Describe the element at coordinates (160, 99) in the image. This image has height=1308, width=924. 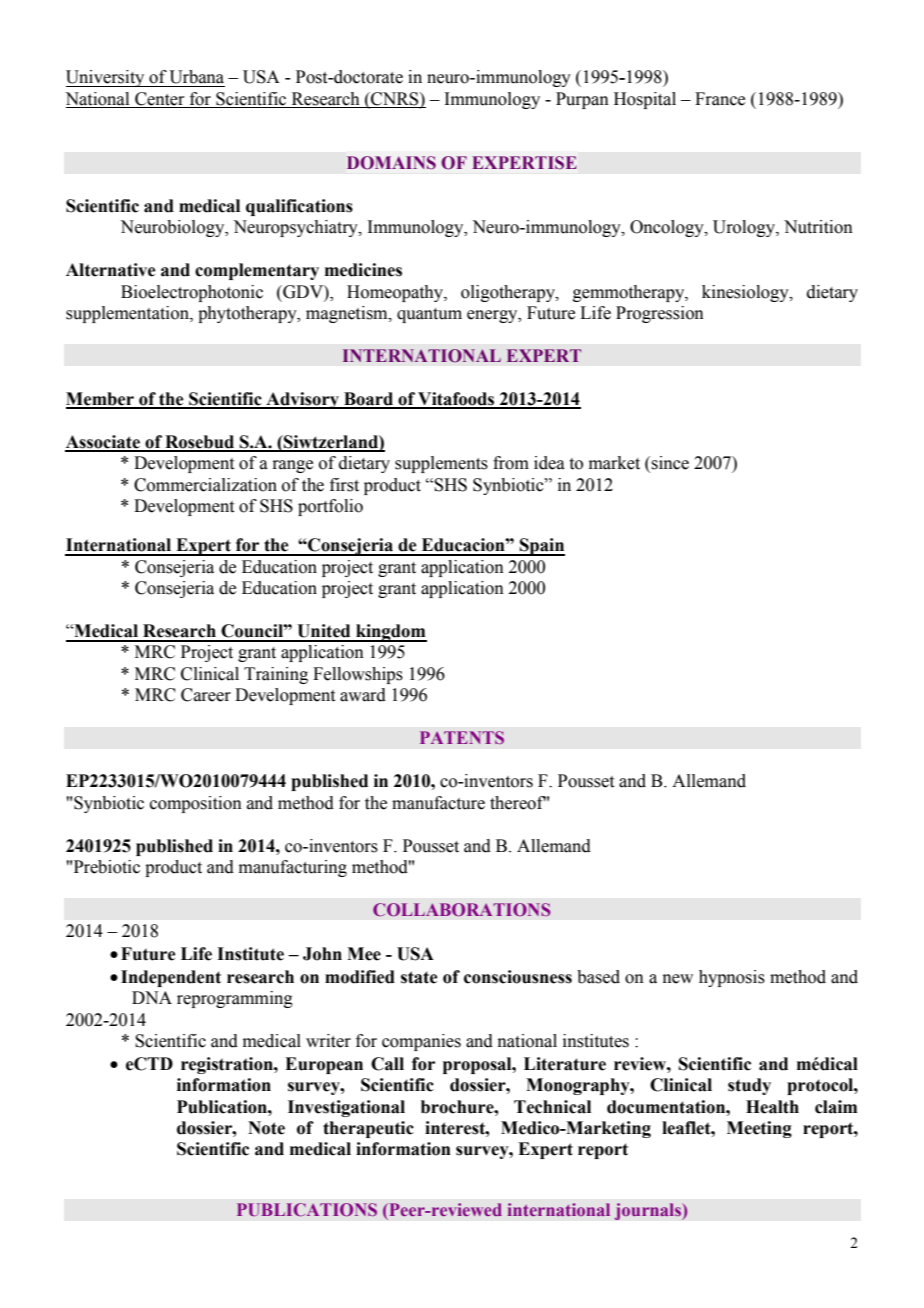
I see `Center` at that location.
